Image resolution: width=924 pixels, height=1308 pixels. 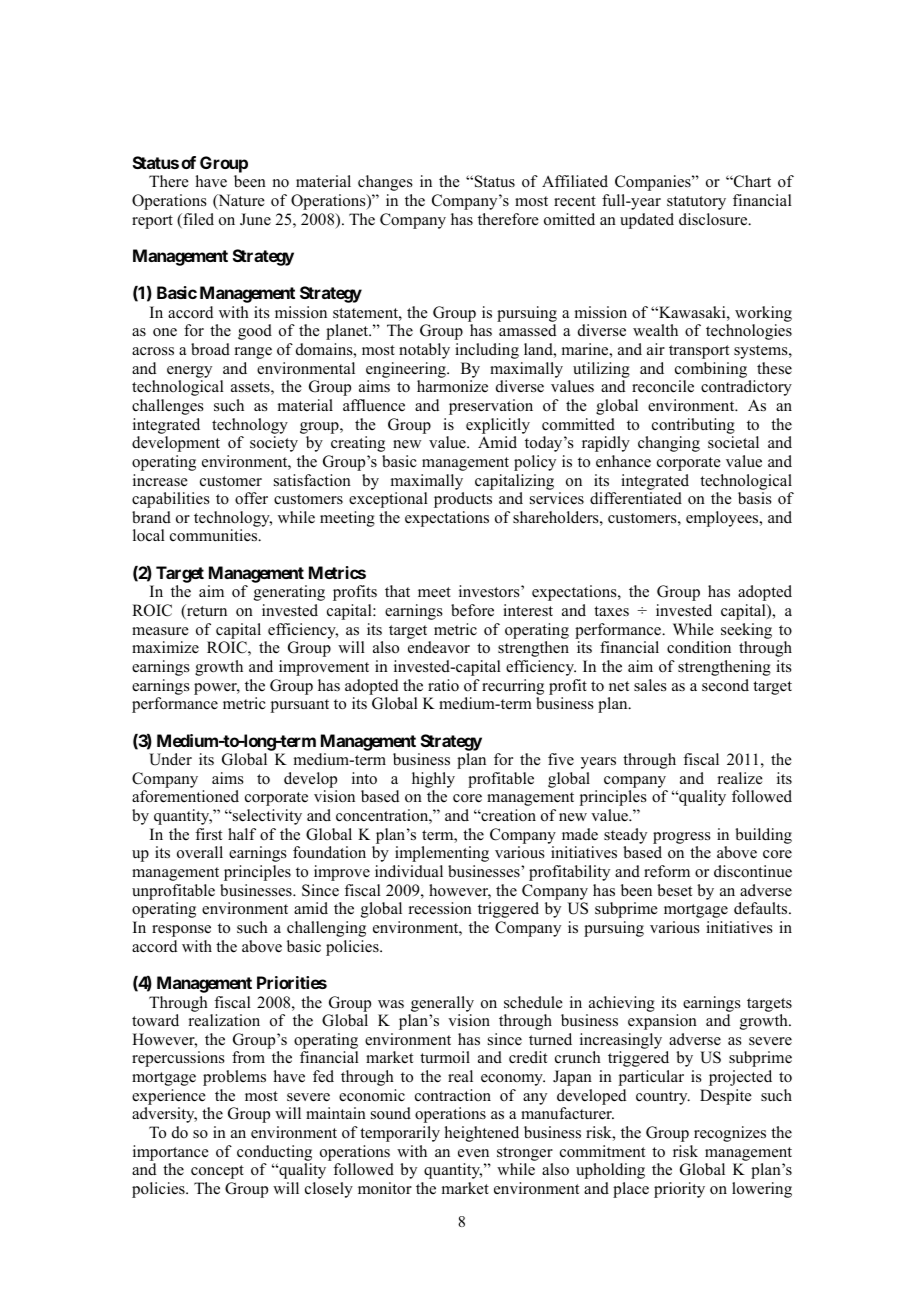 I want to click on maximize, so click(x=165, y=647).
